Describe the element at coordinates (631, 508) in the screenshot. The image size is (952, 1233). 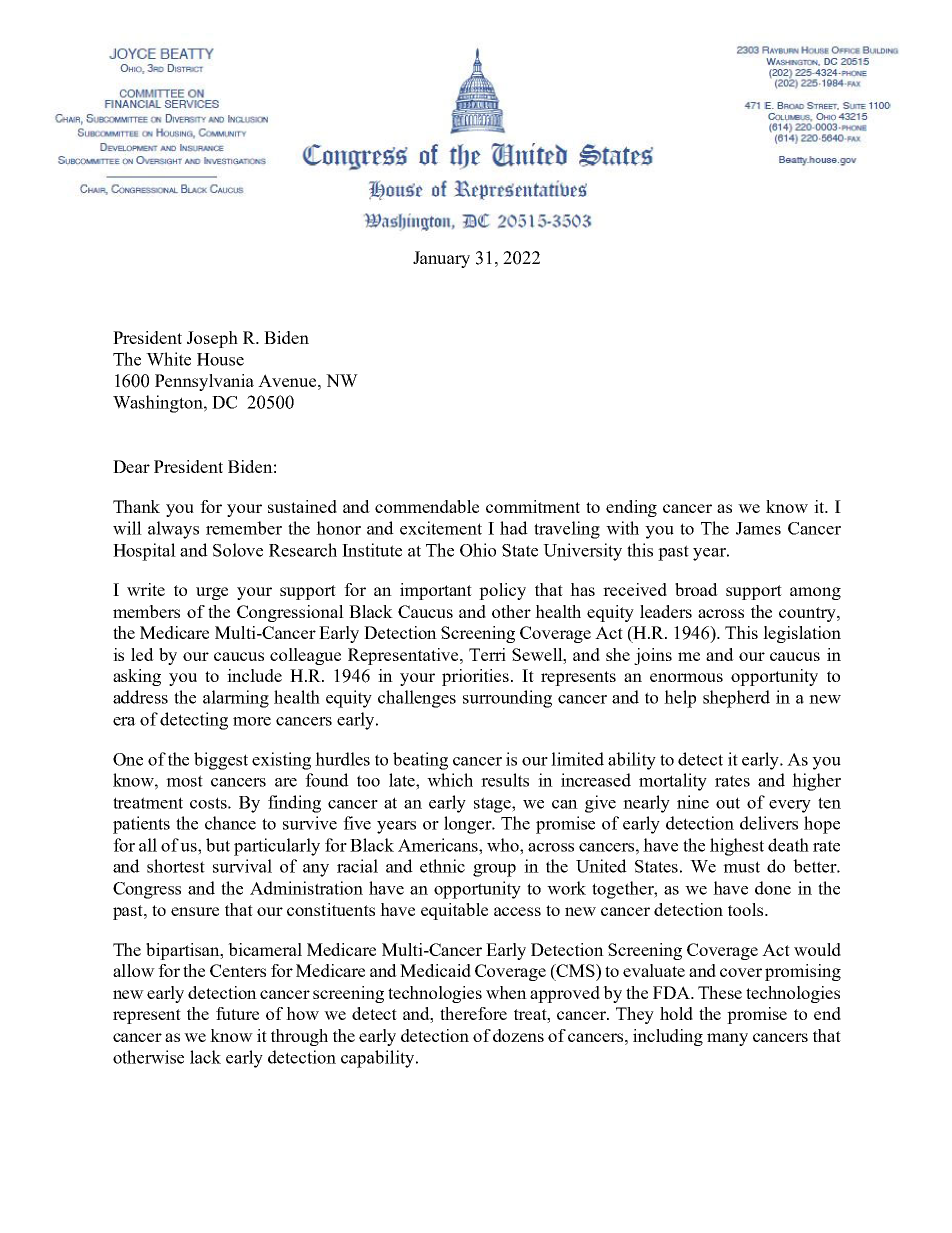
I see `ending` at that location.
